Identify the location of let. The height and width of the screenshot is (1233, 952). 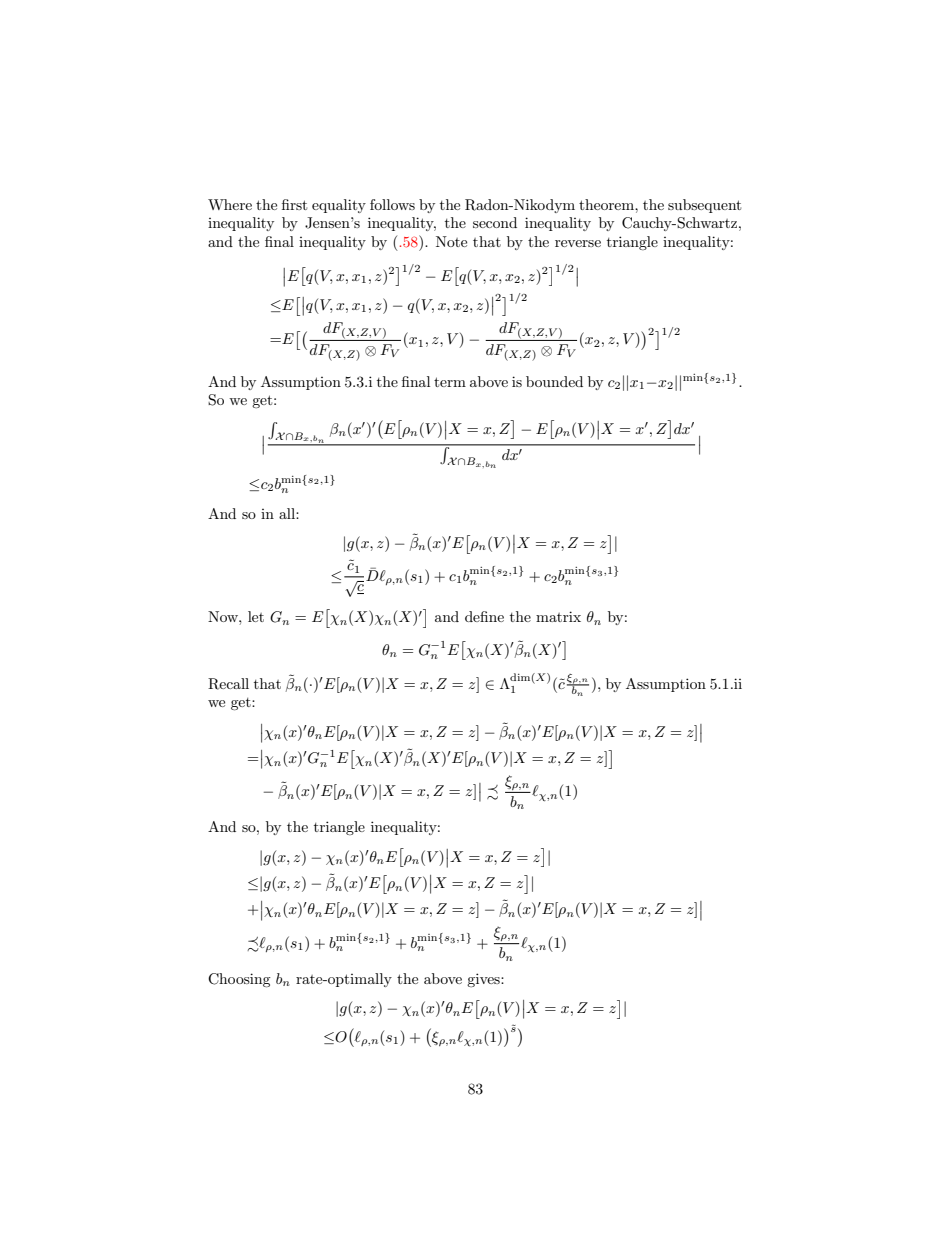
(256, 616).
